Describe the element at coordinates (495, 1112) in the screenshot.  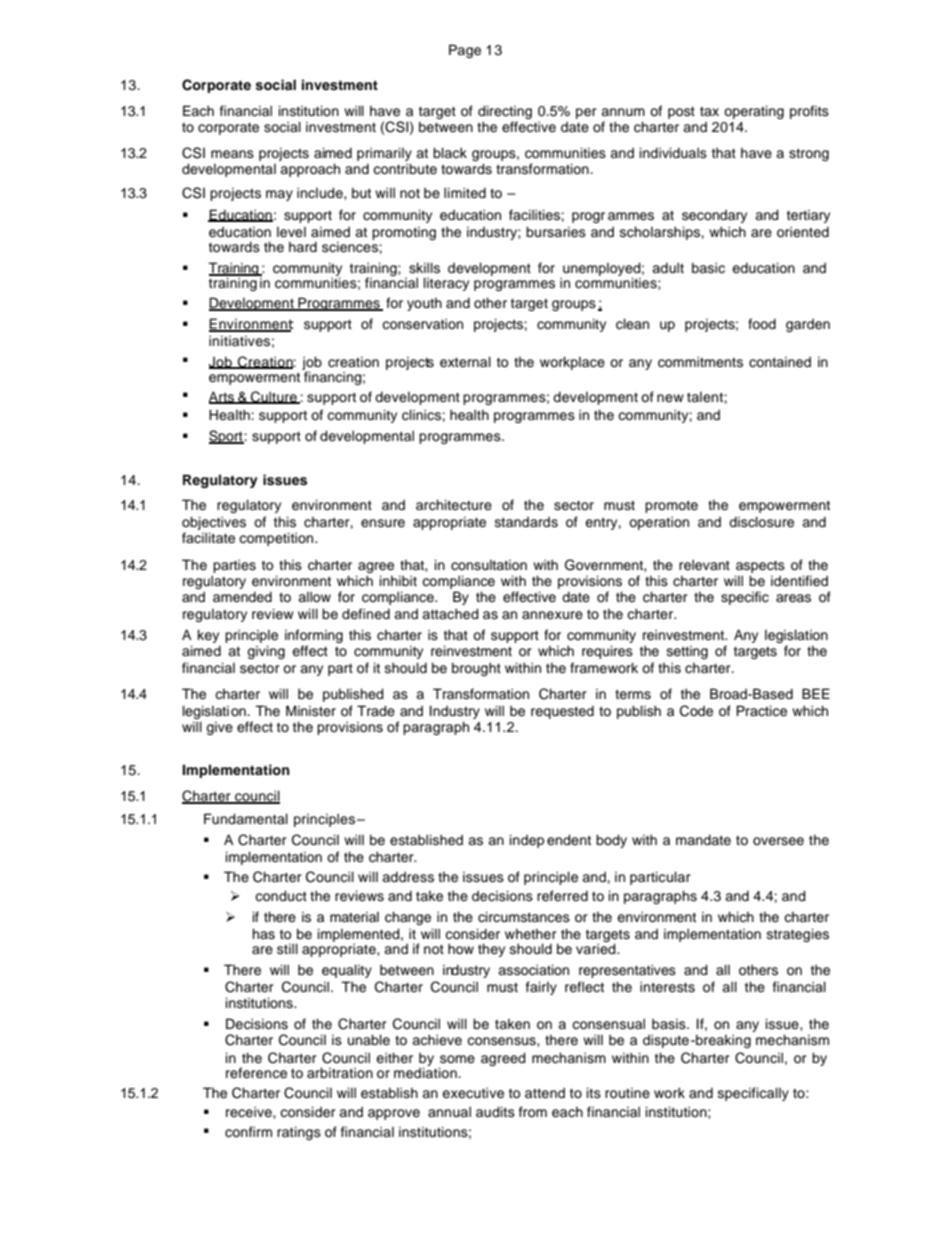
I see `audits` at that location.
